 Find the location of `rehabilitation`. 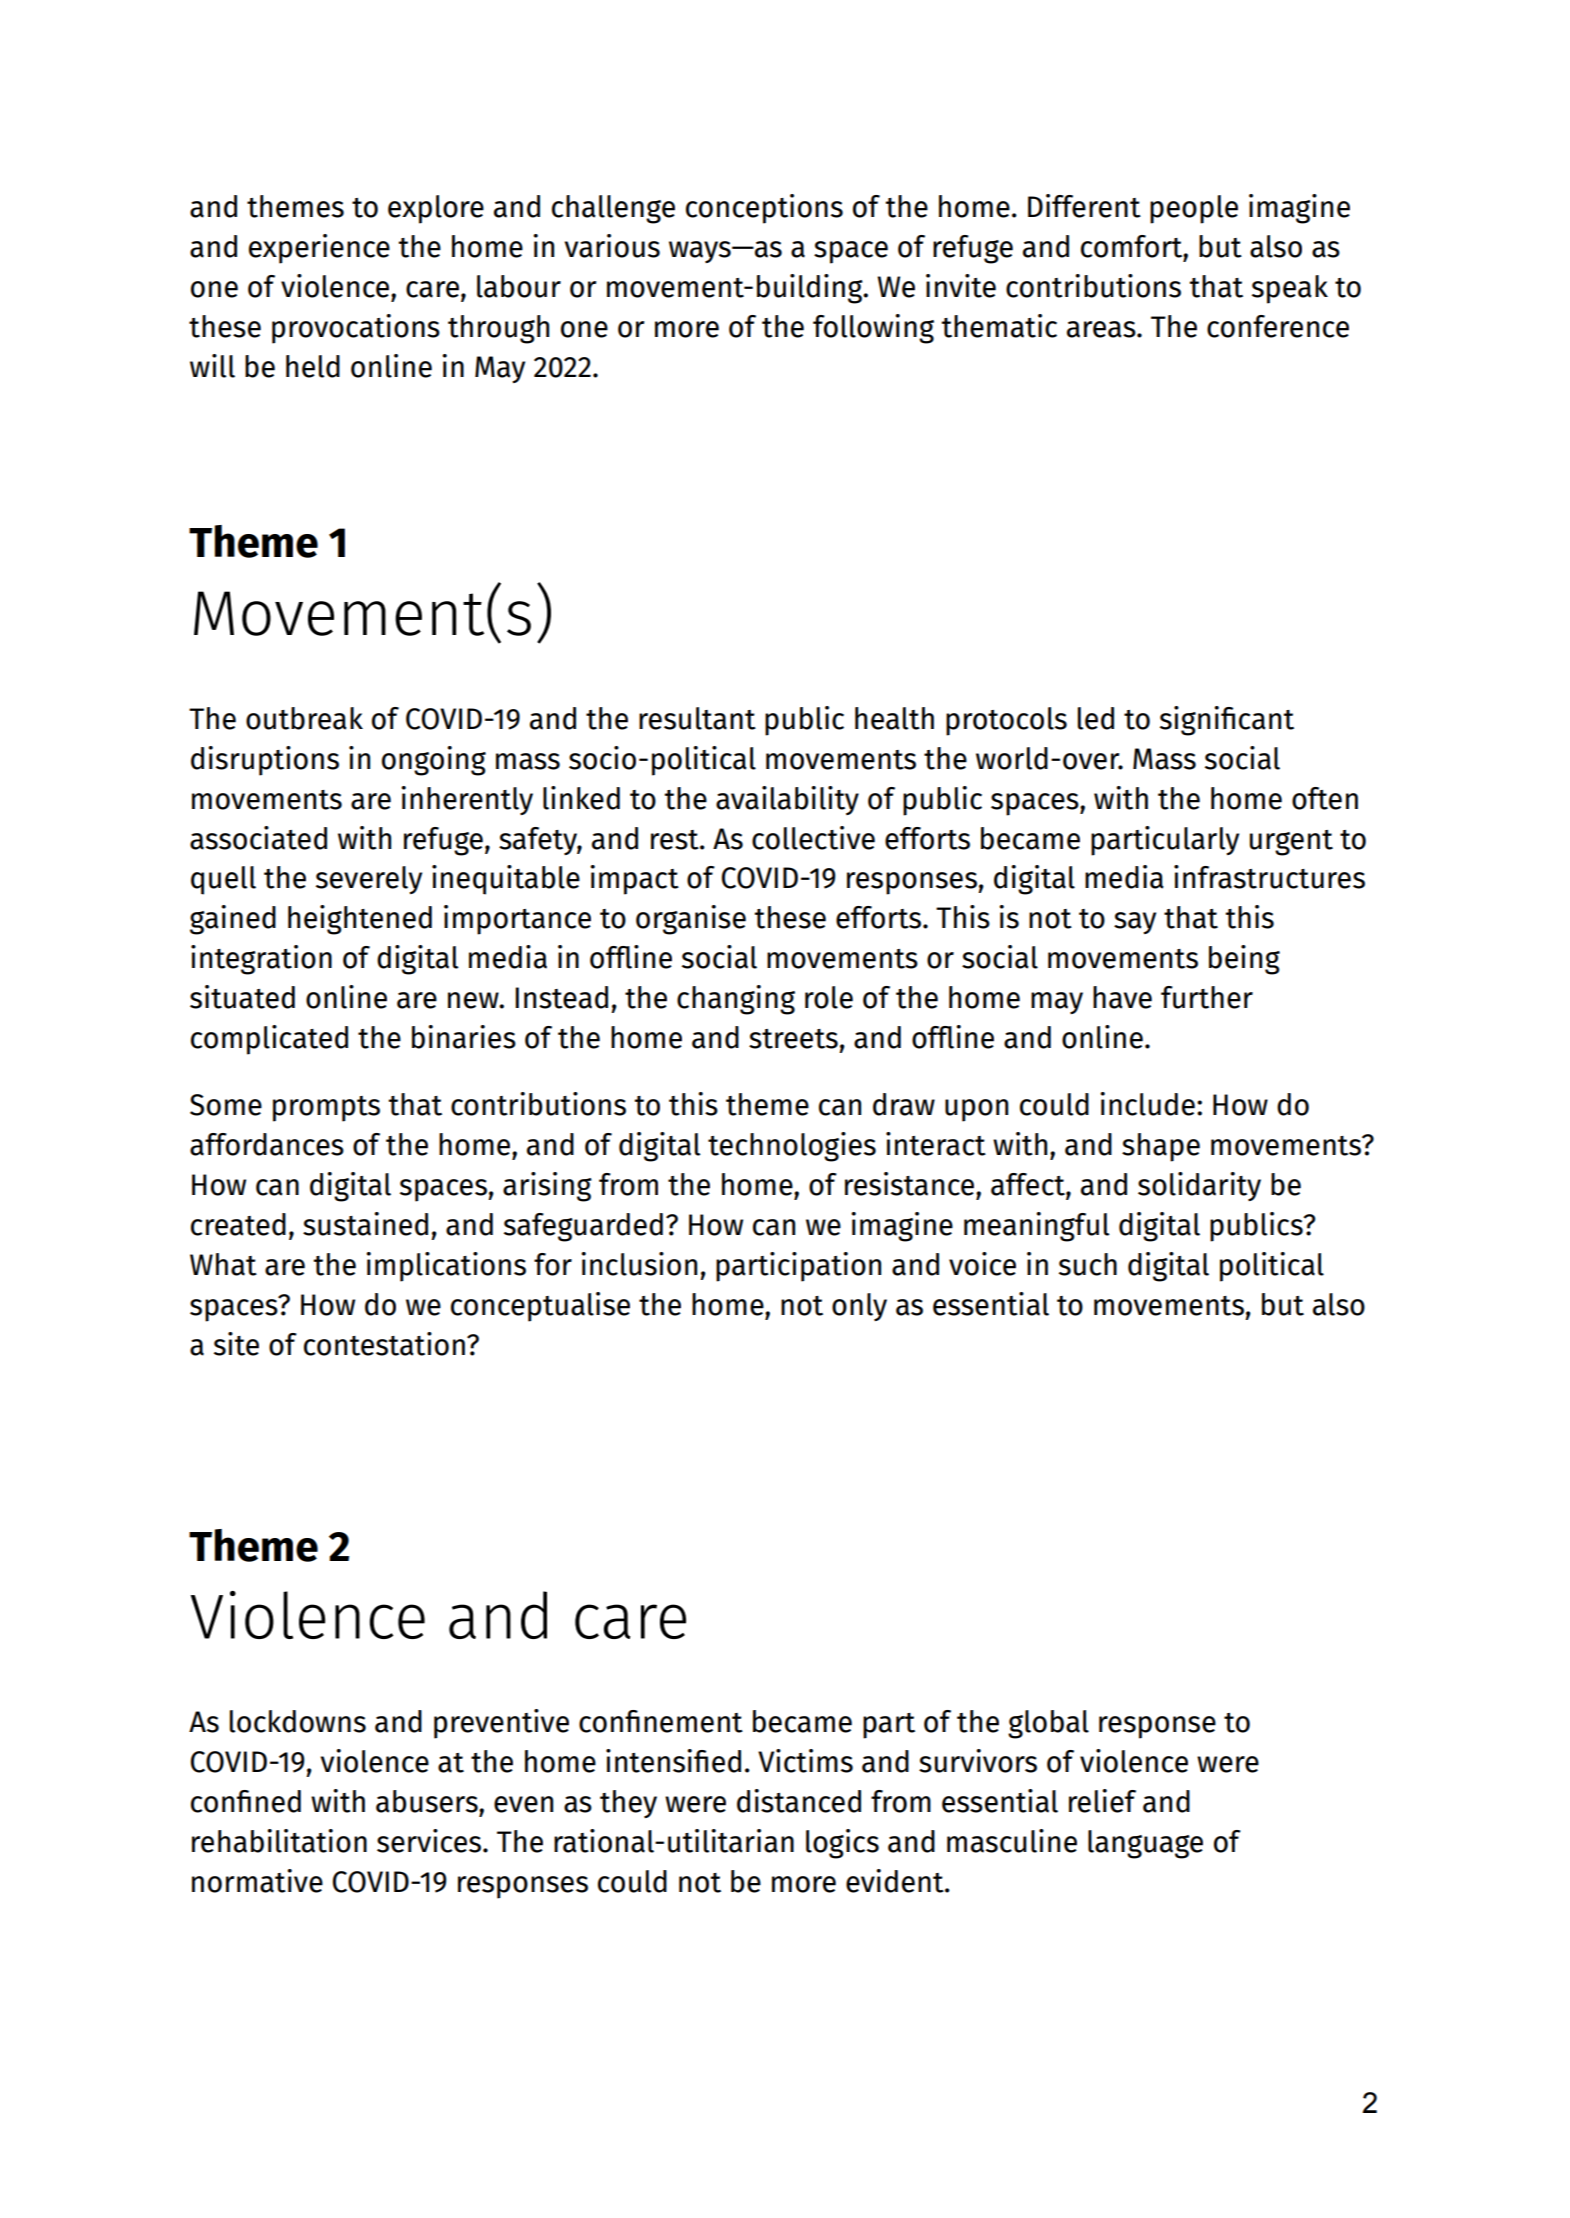

rehabilitation is located at coordinates (279, 1841).
